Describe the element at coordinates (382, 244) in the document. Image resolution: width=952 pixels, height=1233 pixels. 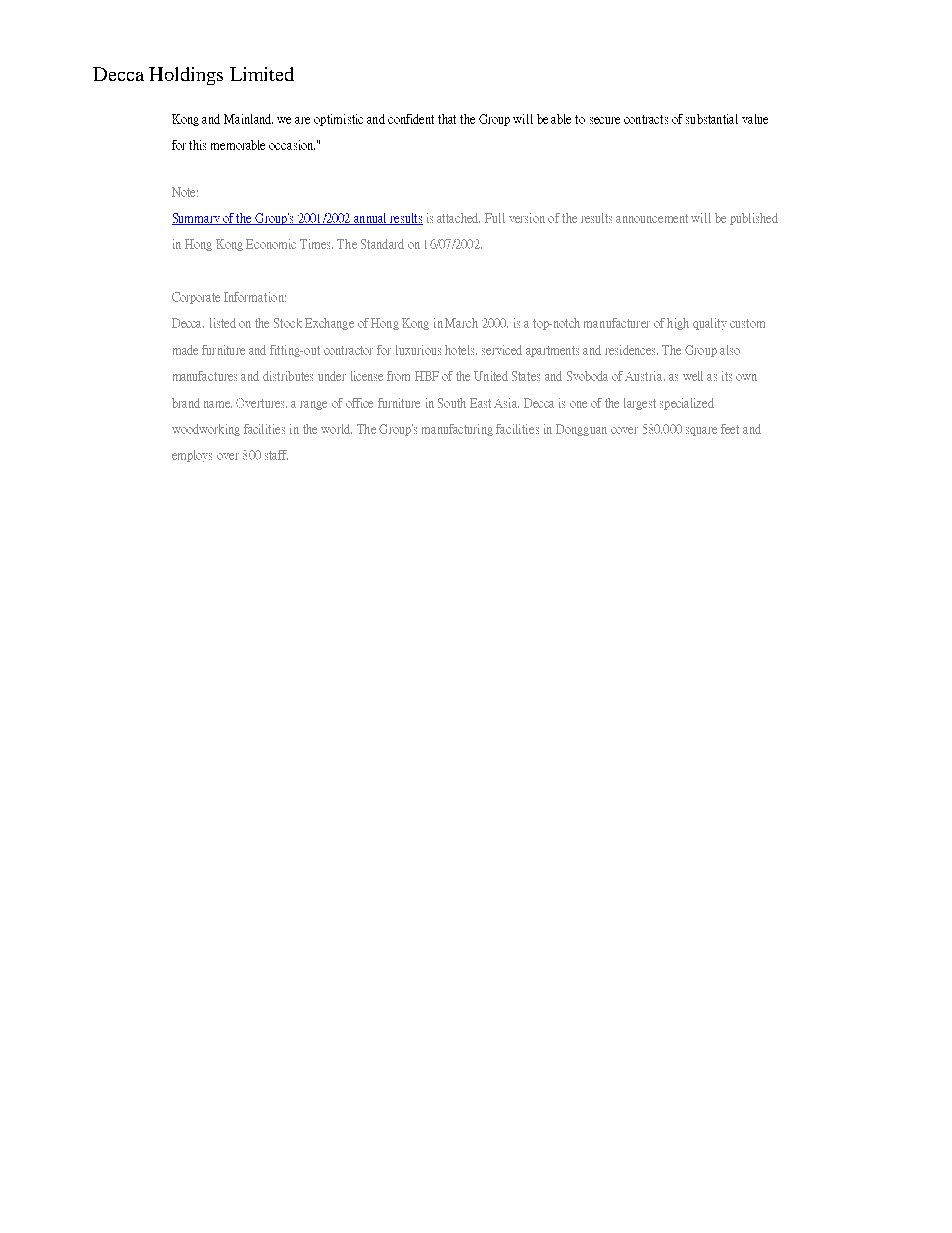
I see `Standard` at that location.
